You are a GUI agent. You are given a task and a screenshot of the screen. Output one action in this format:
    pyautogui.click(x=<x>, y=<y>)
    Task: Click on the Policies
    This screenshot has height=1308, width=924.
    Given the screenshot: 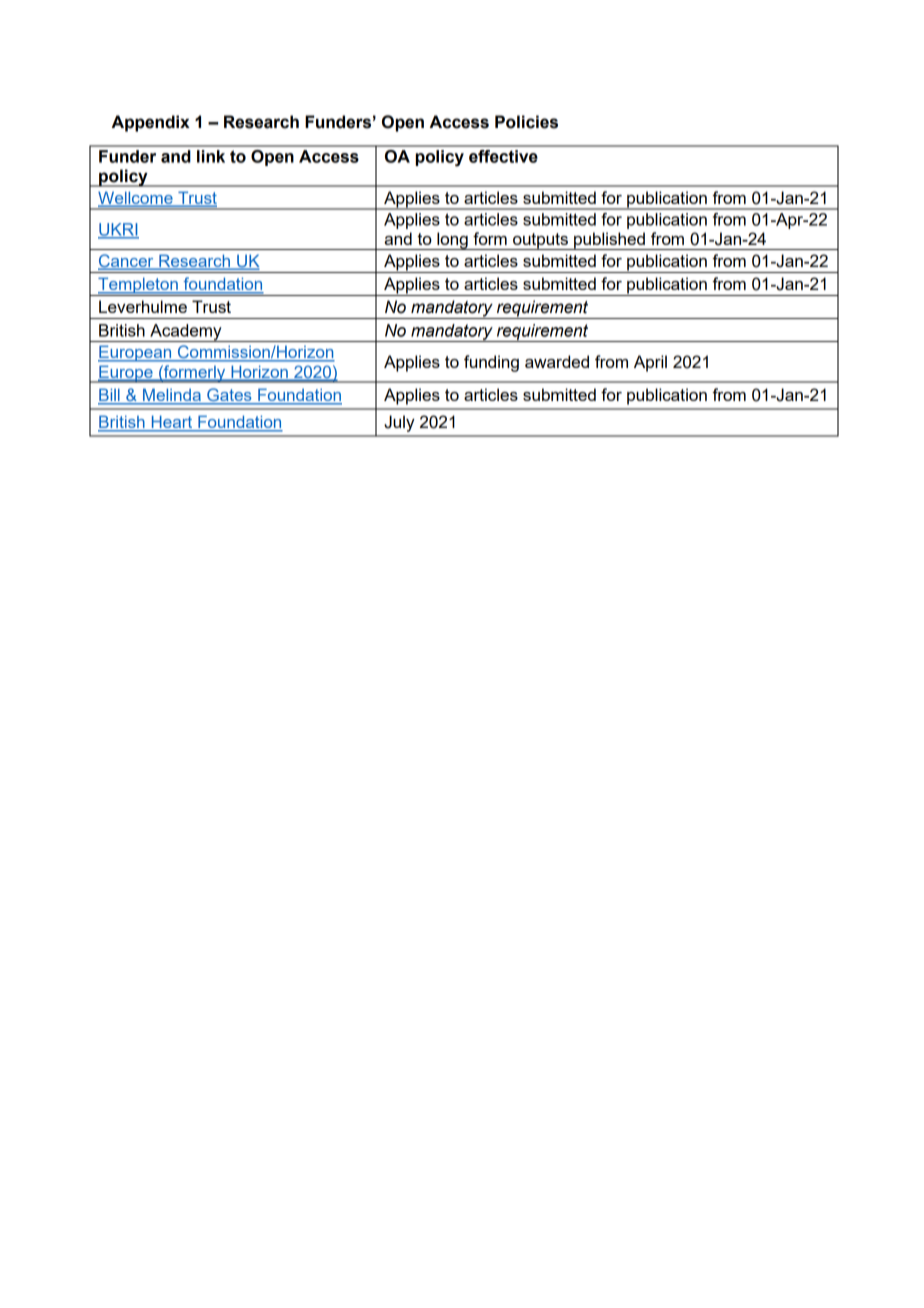 What is the action you would take?
    pyautogui.click(x=526, y=122)
